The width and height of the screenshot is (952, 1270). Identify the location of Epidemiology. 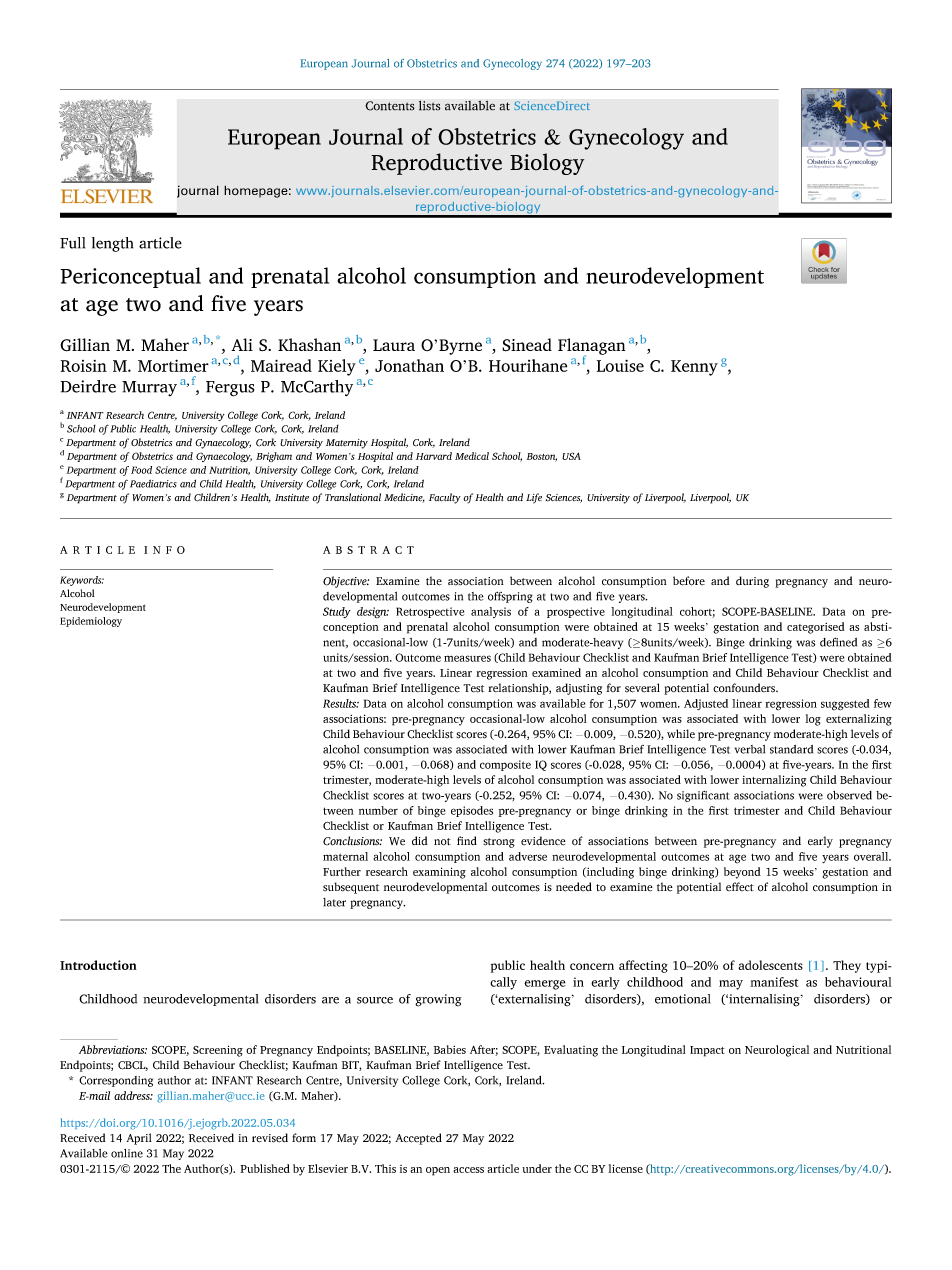
(91, 622).
